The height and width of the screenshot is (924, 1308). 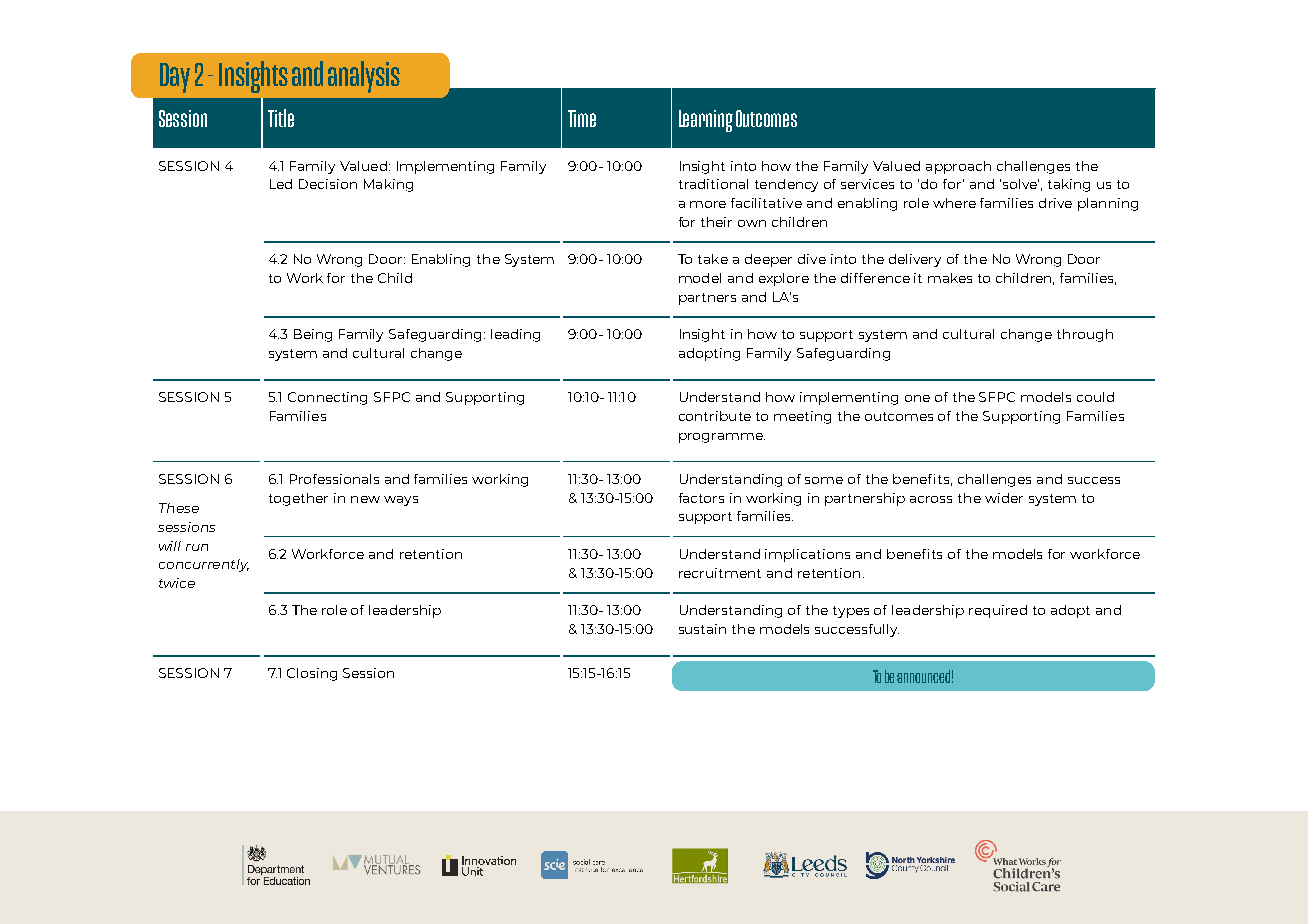 I want to click on Connecting, so click(x=327, y=398).
